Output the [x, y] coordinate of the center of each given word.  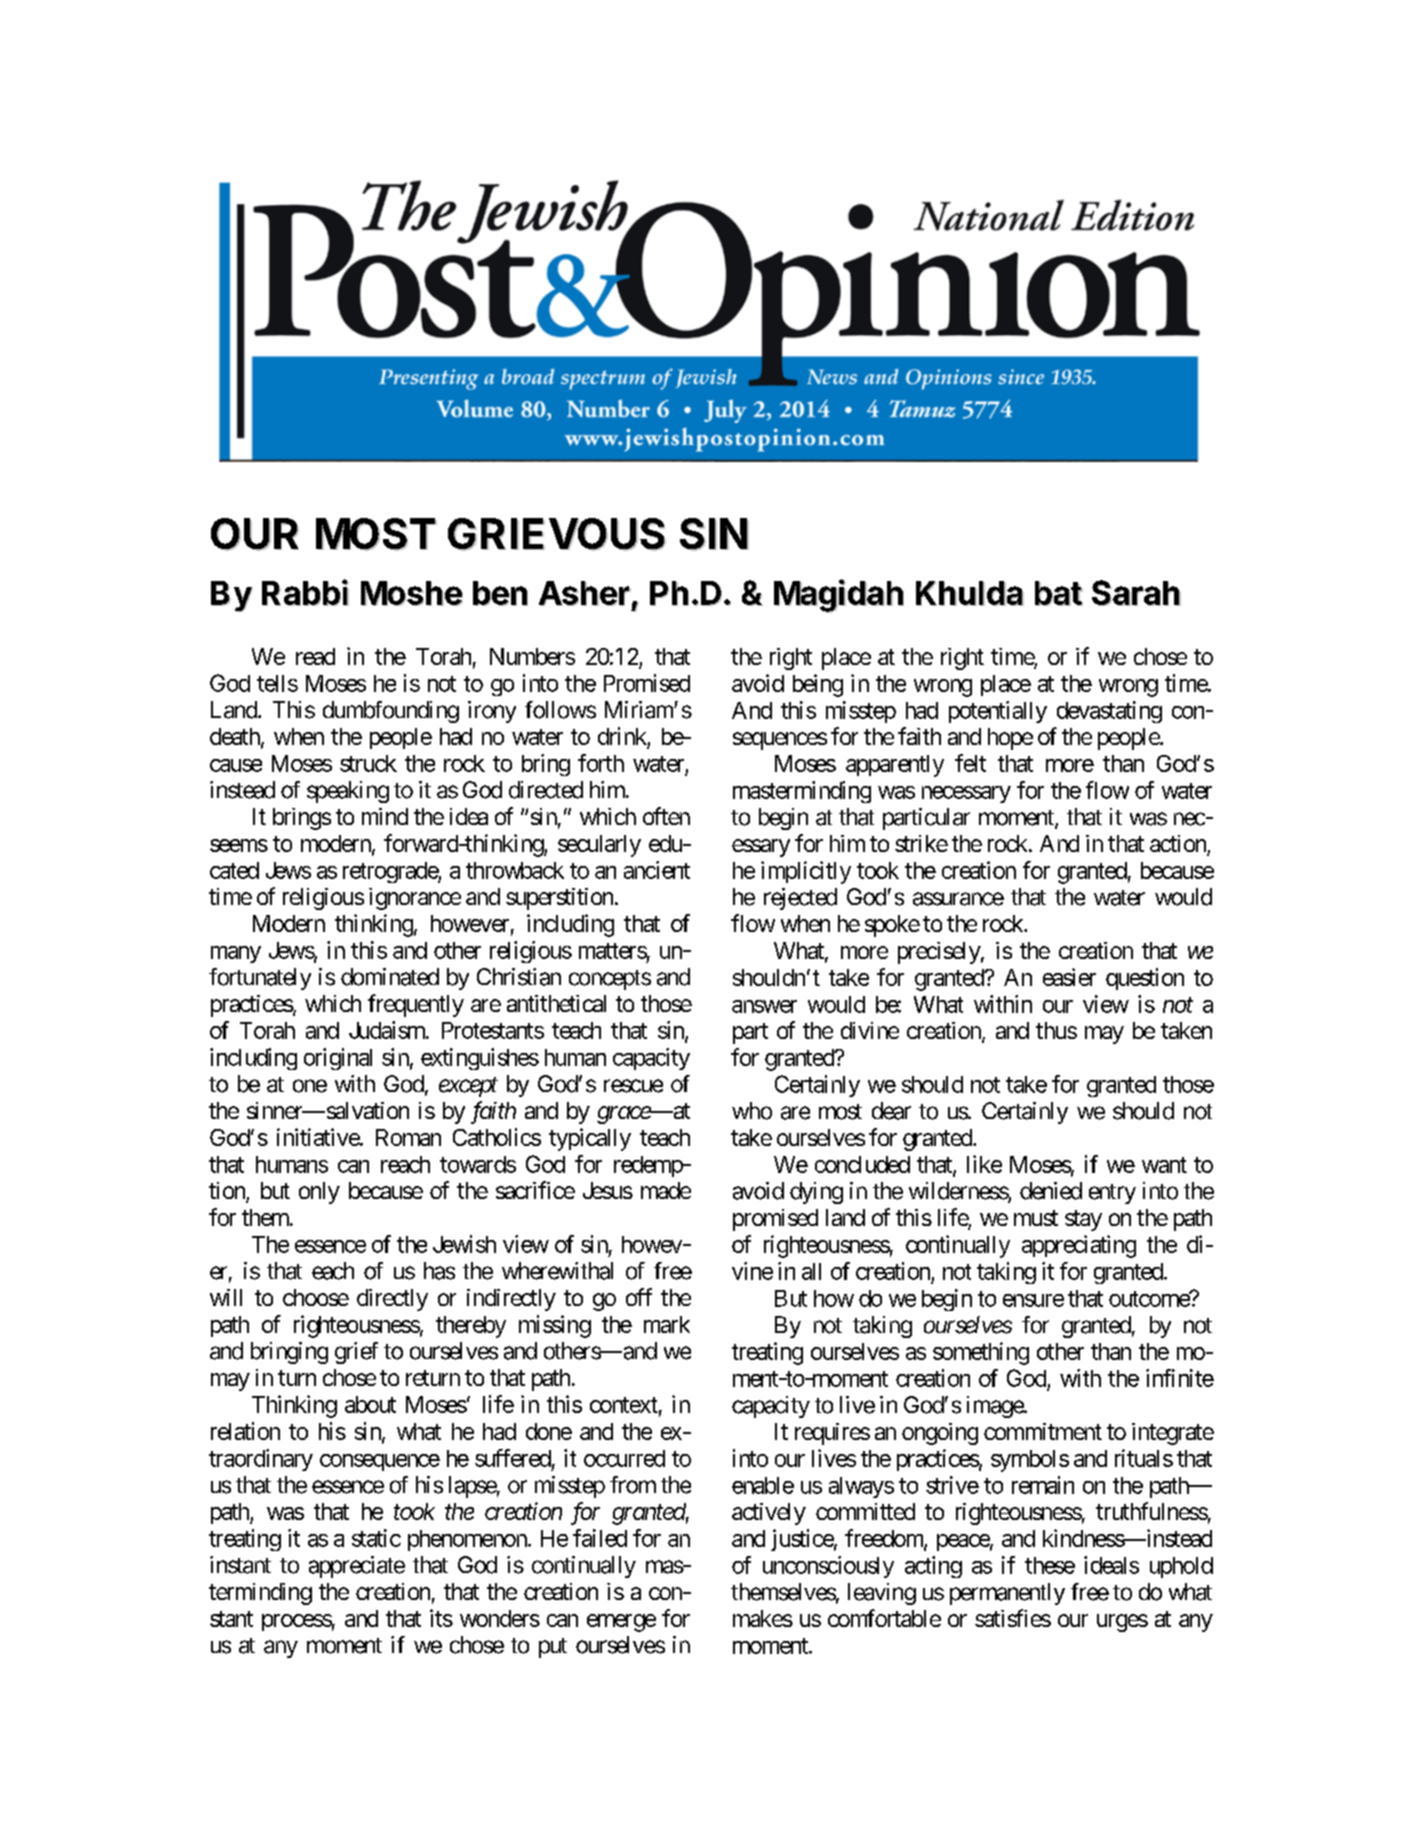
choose [316, 1297]
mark [667, 1324]
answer [764, 1006]
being [818, 685]
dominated [390, 977]
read [315, 656]
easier [1069, 977]
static [376, 1538]
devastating [1109, 712]
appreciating [1079, 1246]
